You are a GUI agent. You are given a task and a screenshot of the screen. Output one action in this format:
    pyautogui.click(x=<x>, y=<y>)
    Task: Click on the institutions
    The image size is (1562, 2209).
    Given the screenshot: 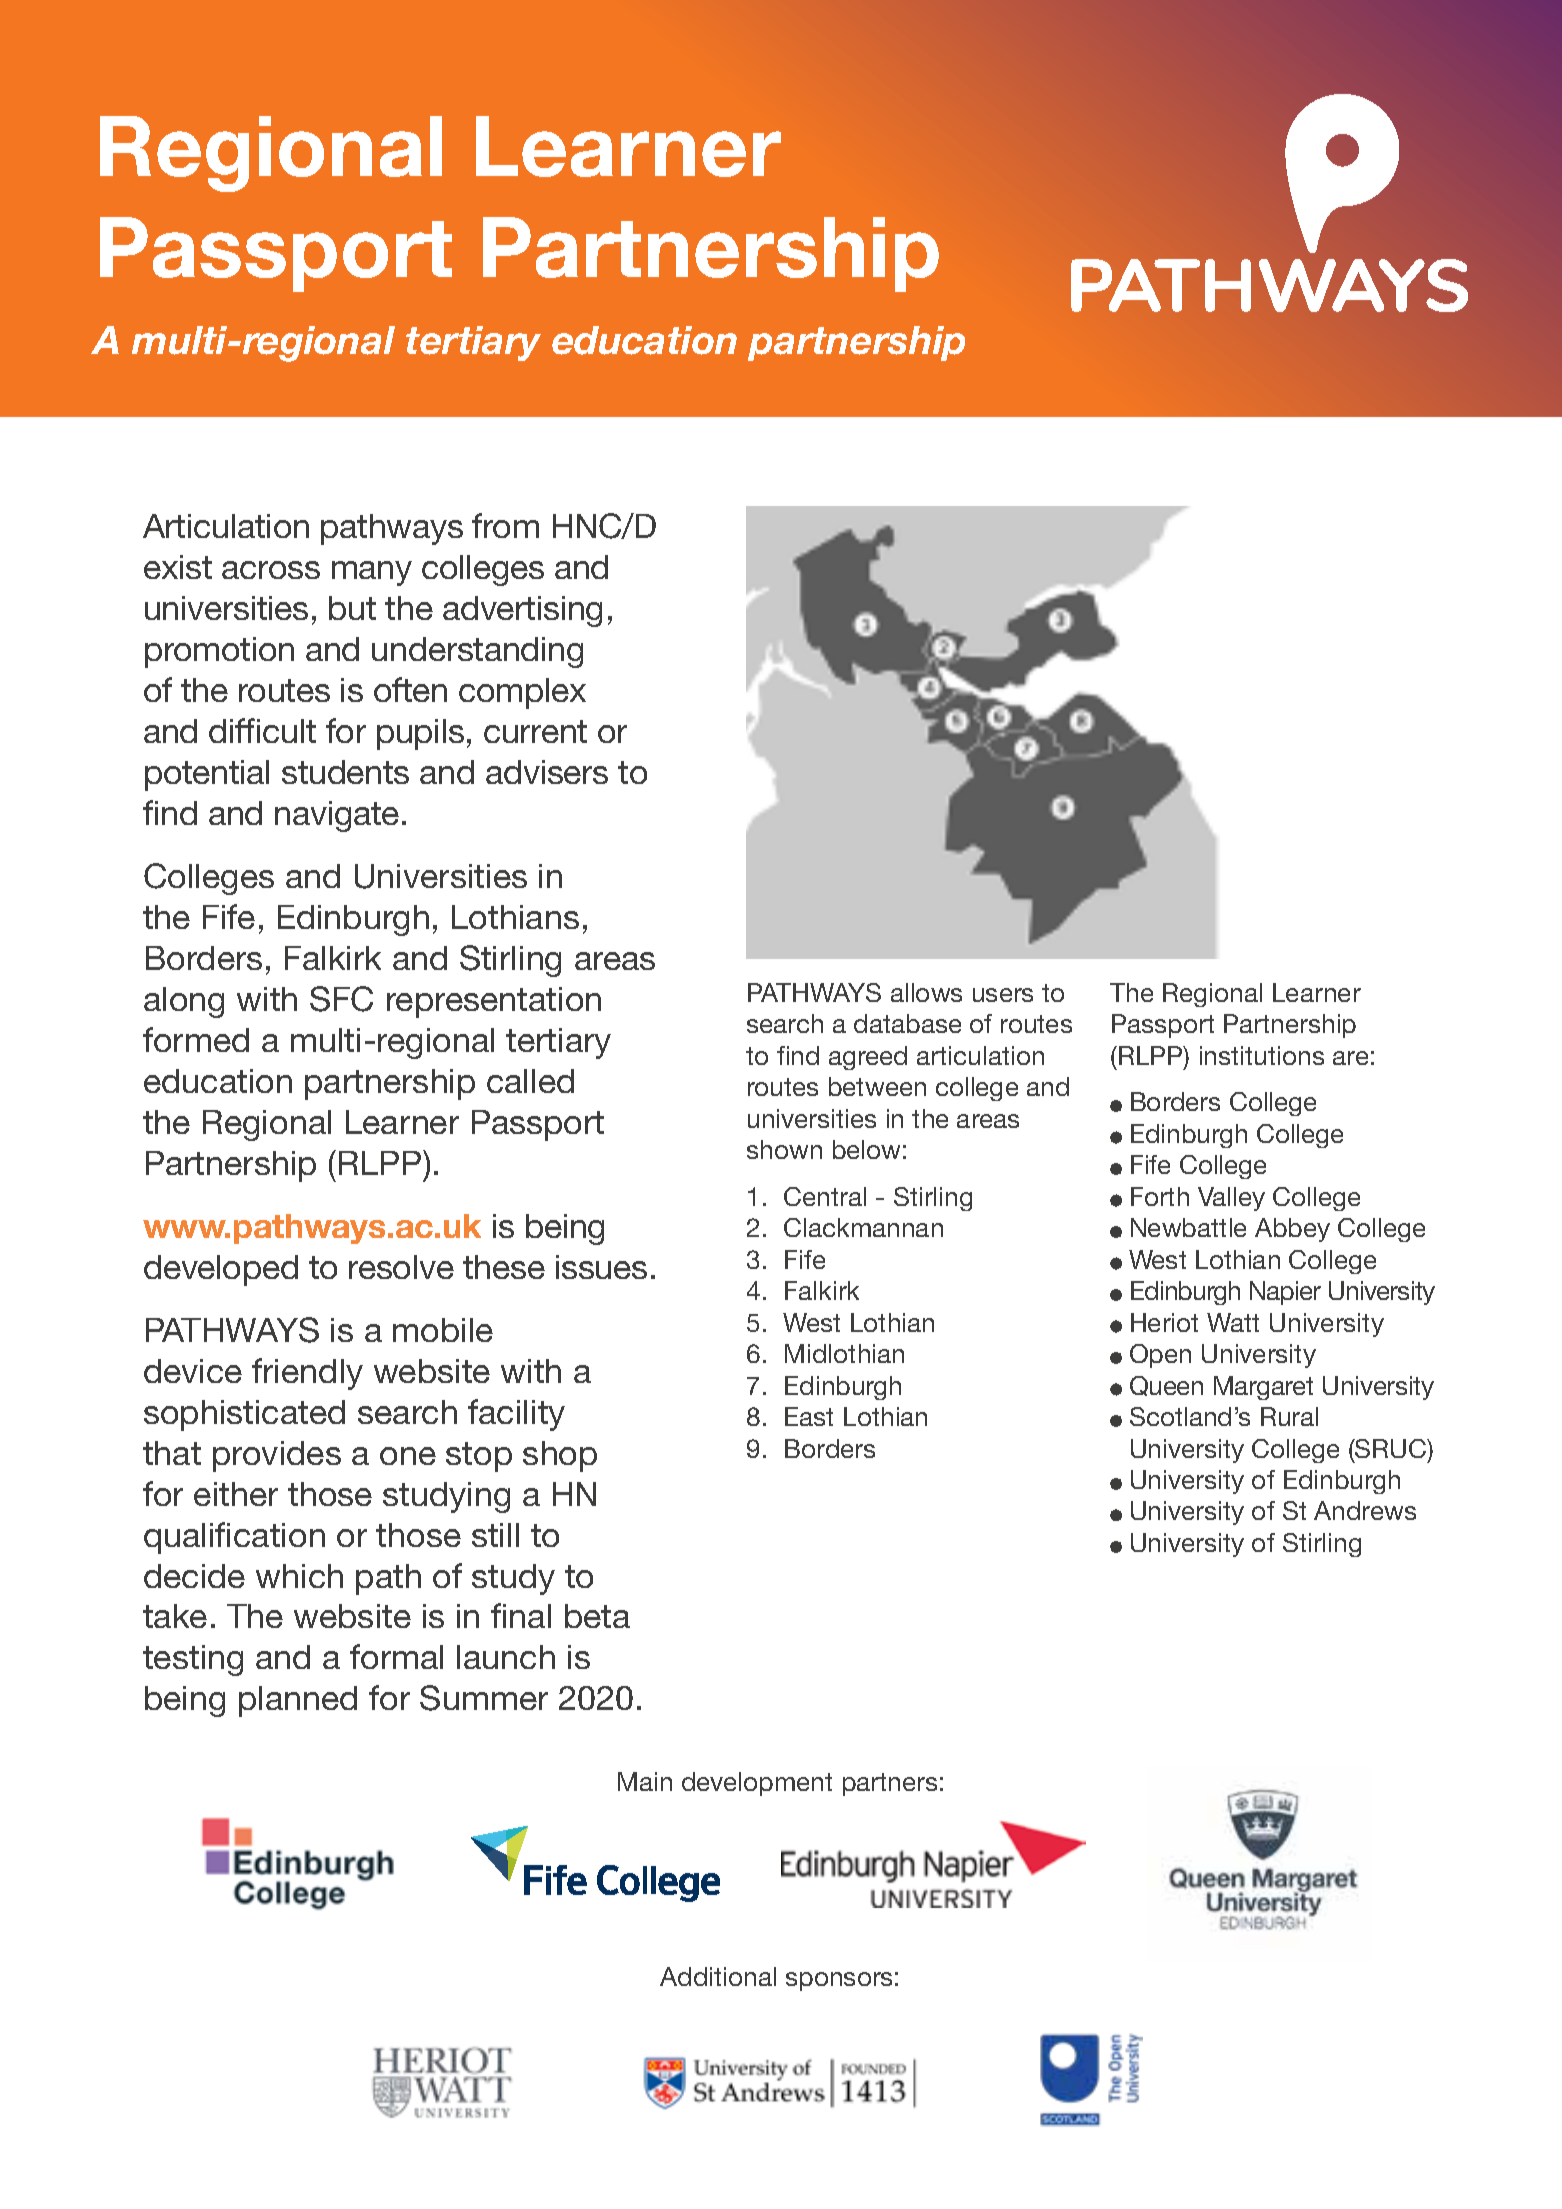 What is the action you would take?
    pyautogui.click(x=1262, y=1055)
